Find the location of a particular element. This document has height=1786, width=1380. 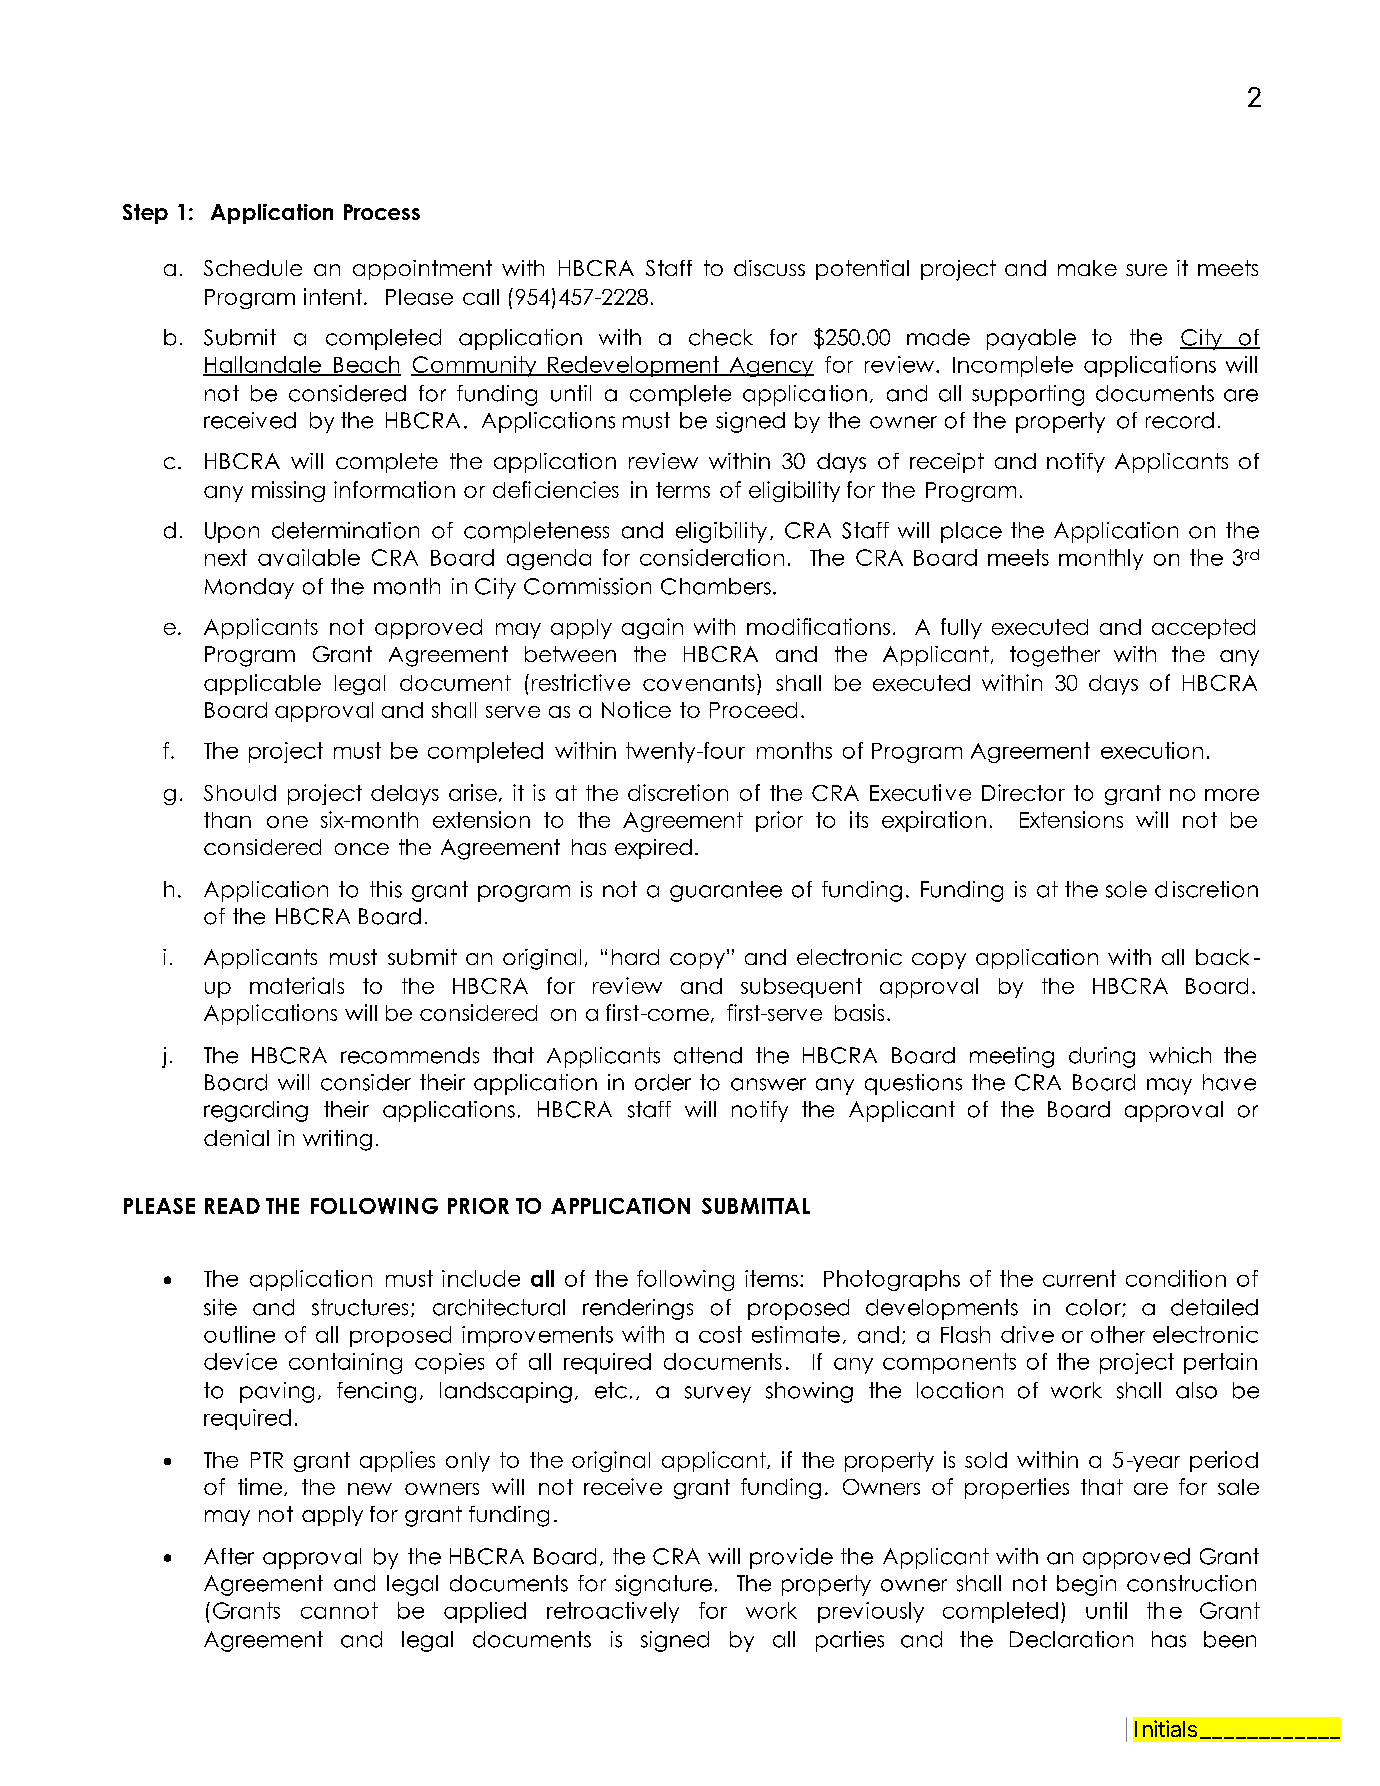

cannot is located at coordinates (339, 1610).
